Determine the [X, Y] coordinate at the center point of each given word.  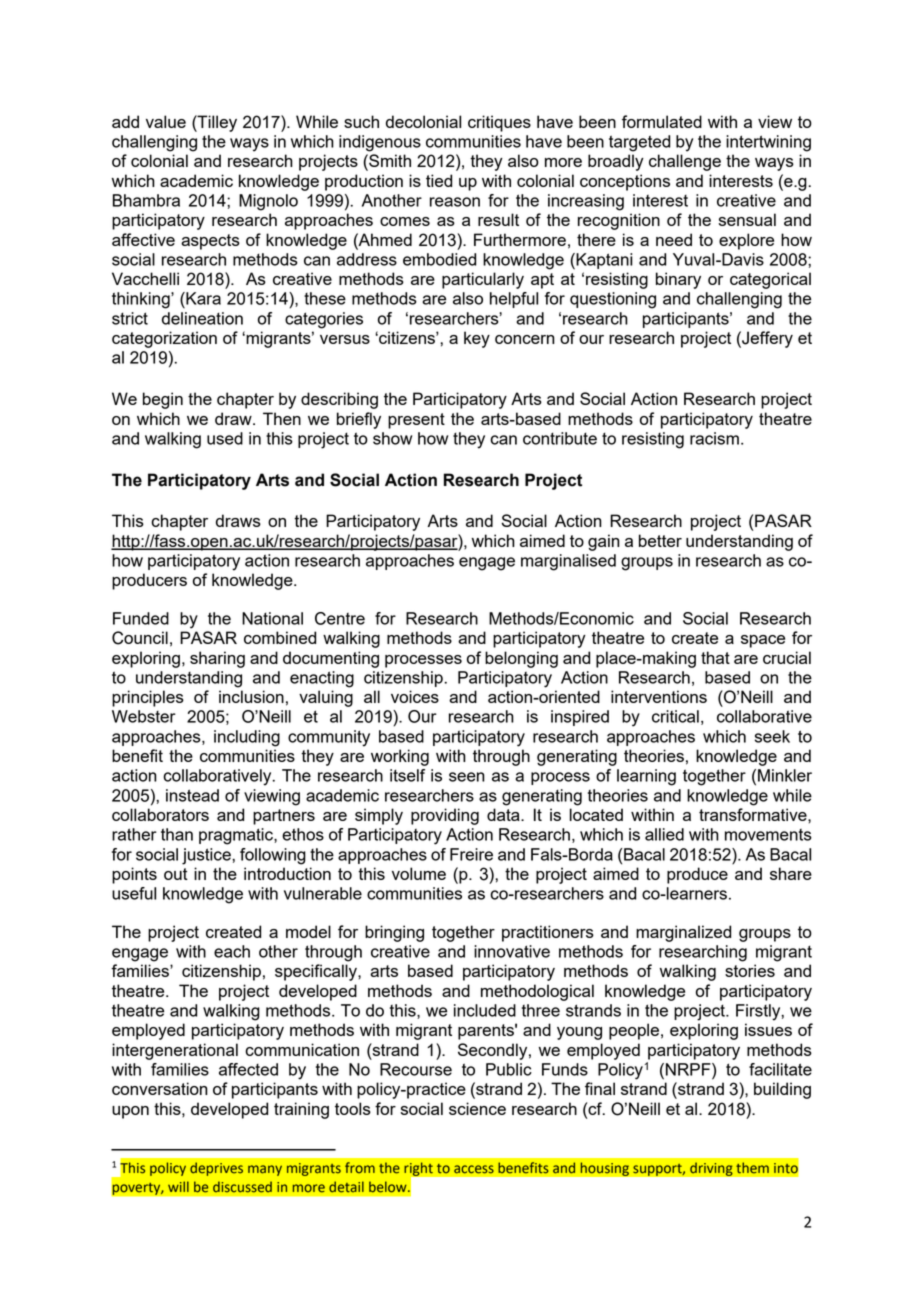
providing [445, 816]
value [166, 121]
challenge [685, 162]
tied [439, 180]
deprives [216, 1169]
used [225, 438]
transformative [754, 814]
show [392, 438]
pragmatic [237, 836]
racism [714, 438]
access [474, 1169]
